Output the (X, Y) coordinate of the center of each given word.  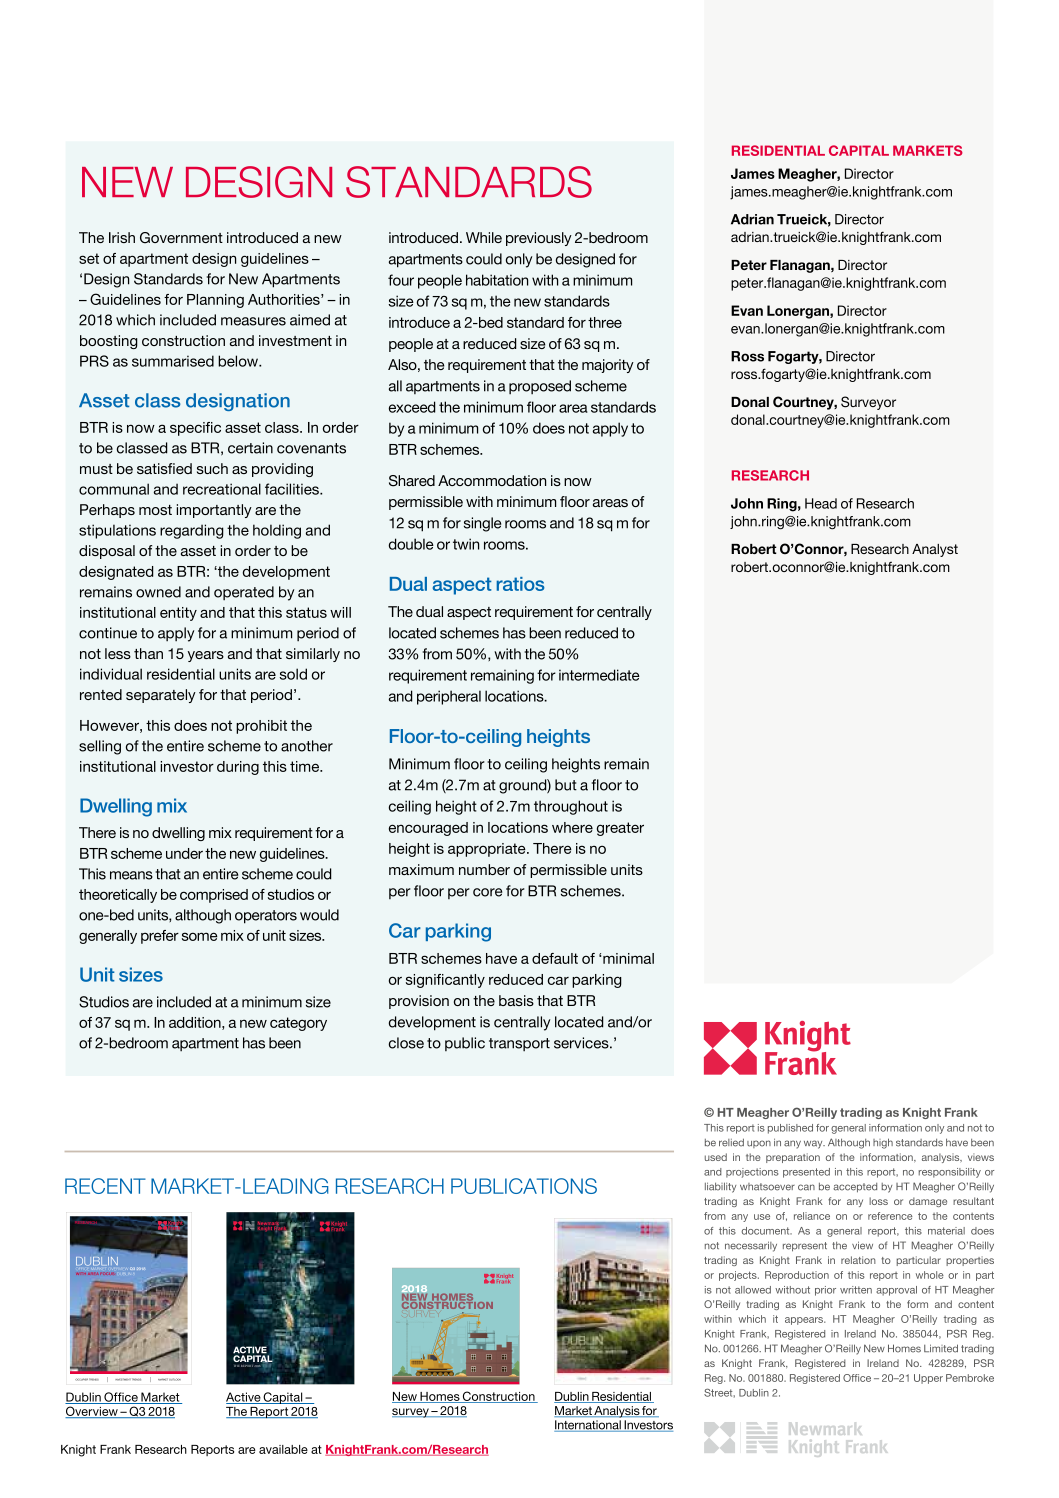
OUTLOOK (175, 1379)
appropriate (488, 850)
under (184, 853)
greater (620, 829)
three (605, 322)
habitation (497, 280)
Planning (215, 301)
